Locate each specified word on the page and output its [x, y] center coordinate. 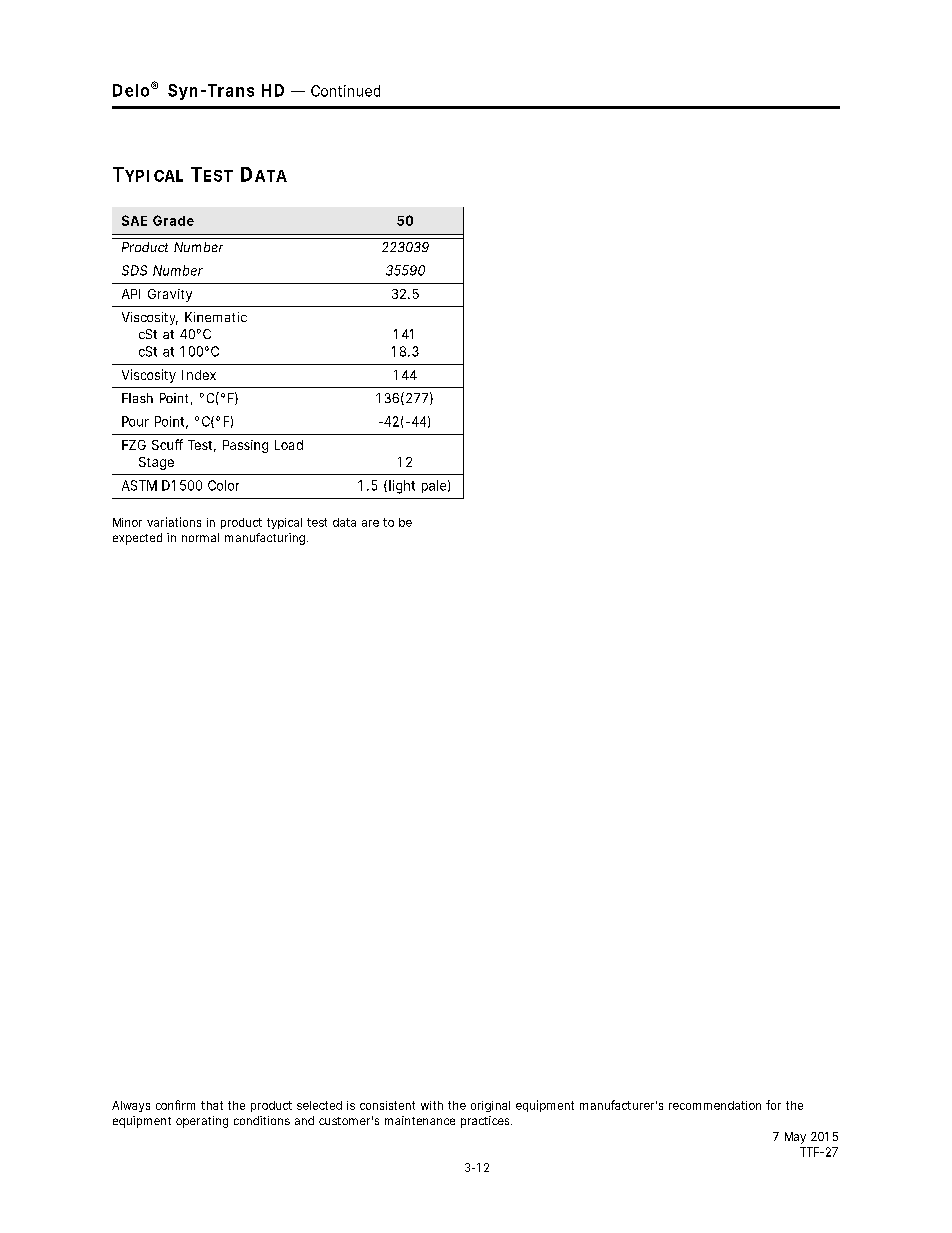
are [370, 523]
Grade [173, 220]
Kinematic [216, 317]
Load [289, 445]
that [212, 1105]
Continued [345, 91]
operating [202, 1122]
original [490, 1106]
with [432, 1105]
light [402, 487]
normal [200, 537]
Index [199, 375]
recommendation [715, 1105]
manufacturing [265, 539]
